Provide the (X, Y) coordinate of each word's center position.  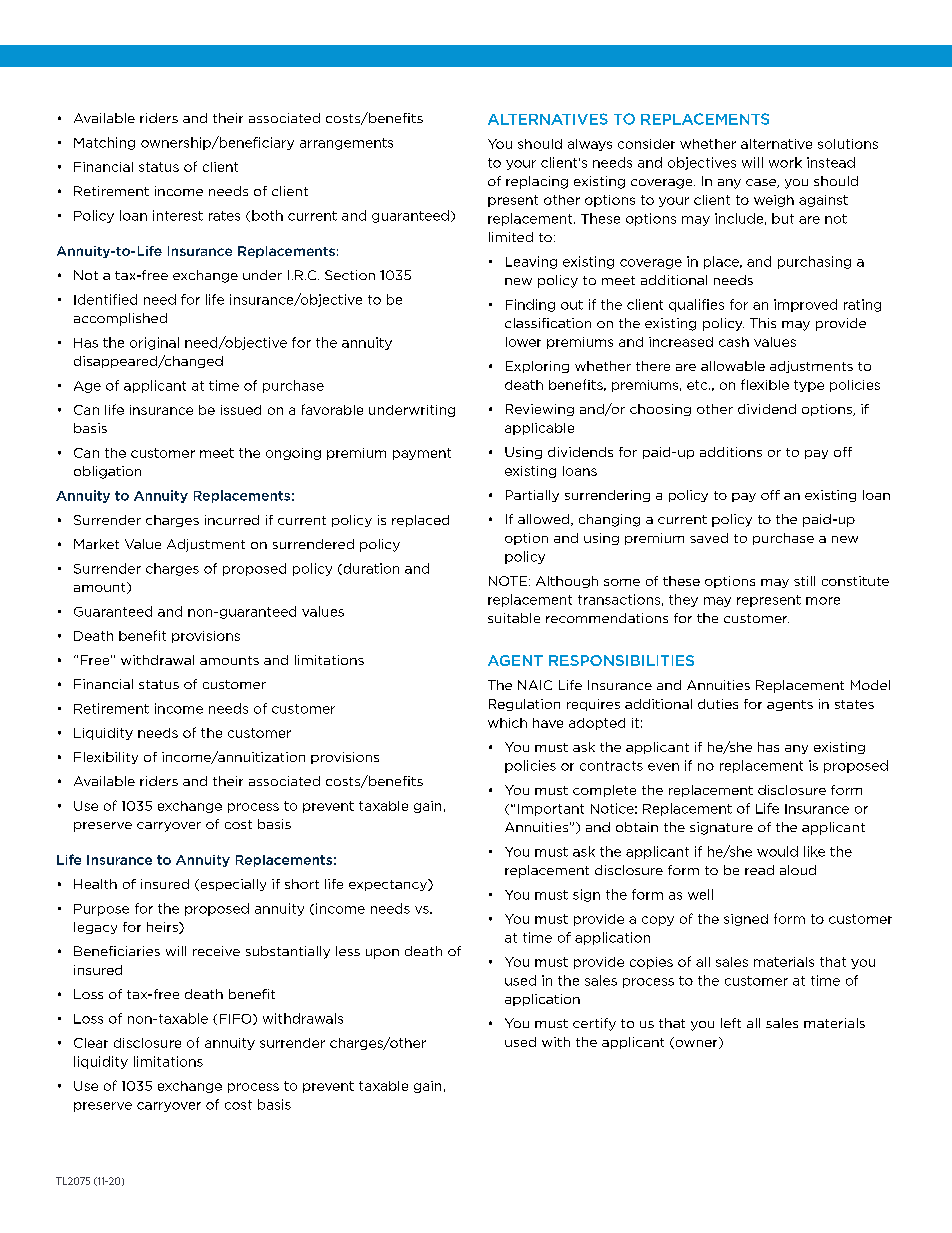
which (507, 723)
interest (178, 215)
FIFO (237, 1019)
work (785, 162)
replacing (537, 182)
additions (731, 452)
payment (422, 454)
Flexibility (106, 758)
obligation (107, 472)
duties (718, 704)
